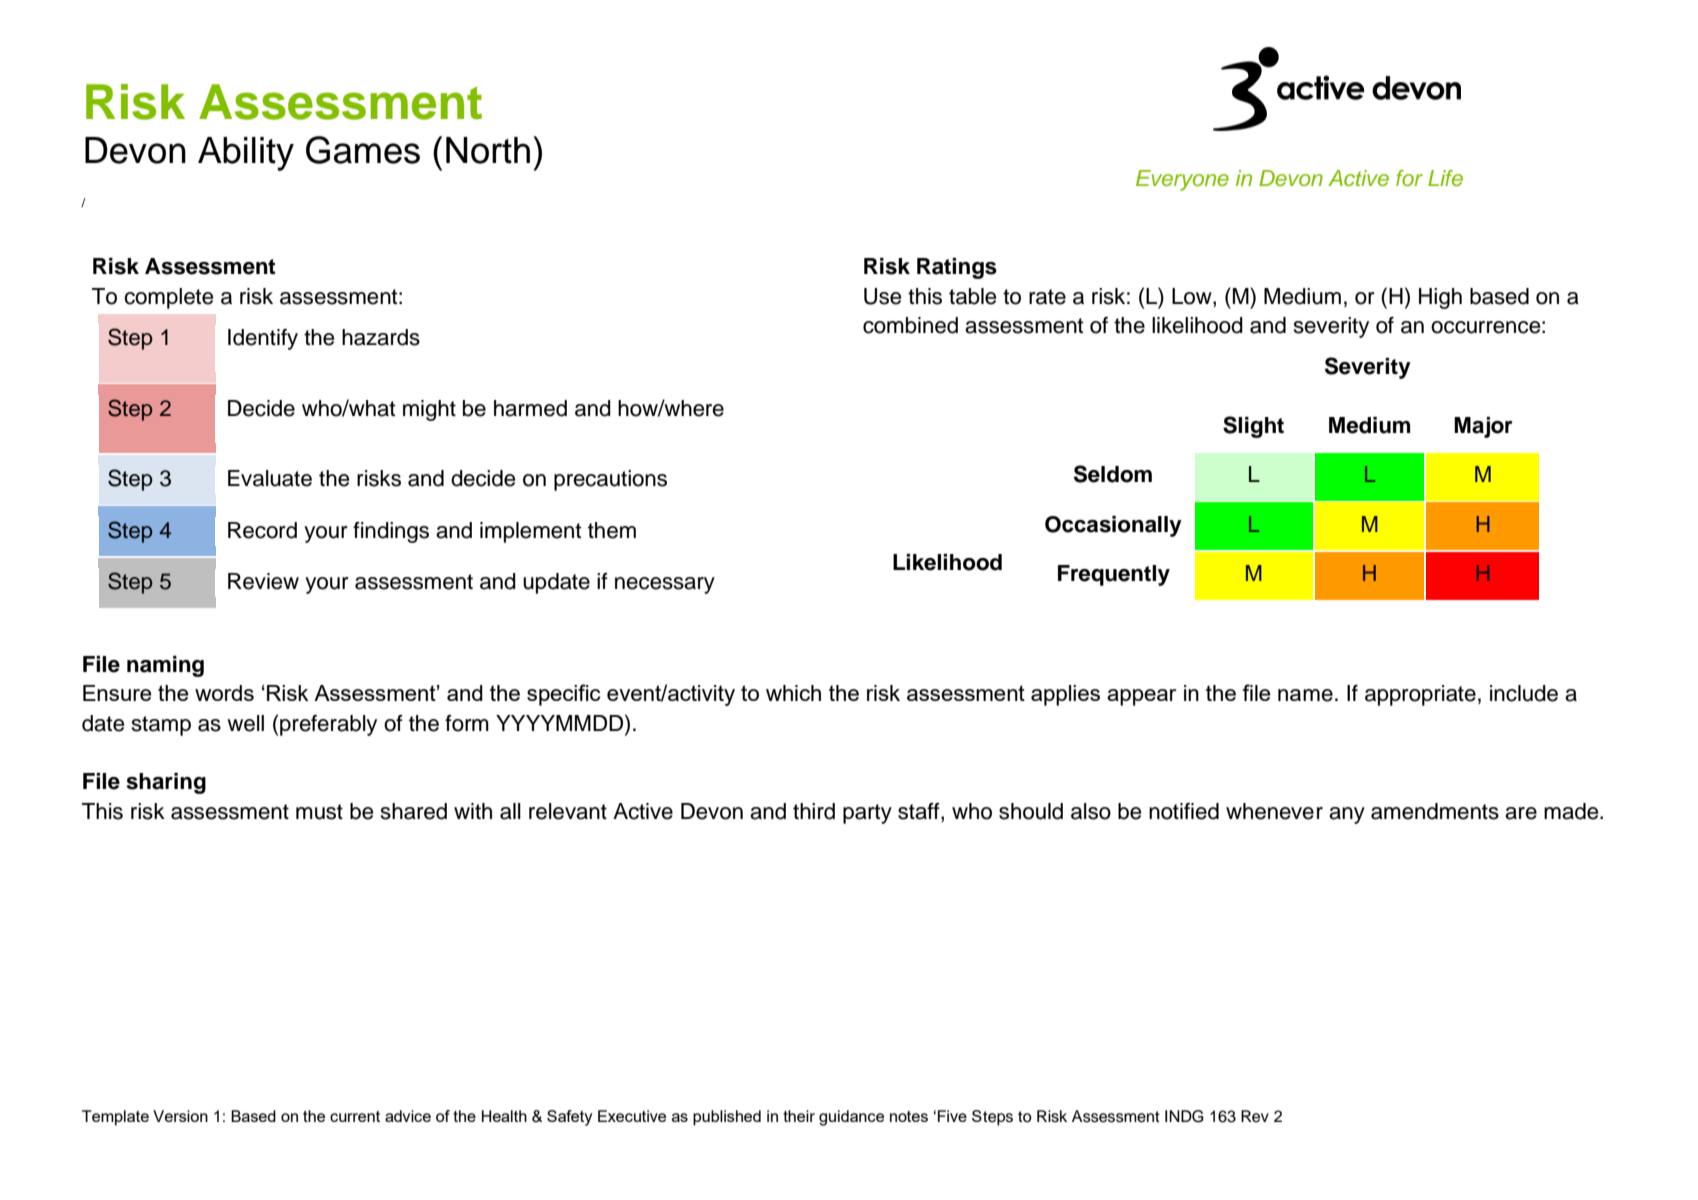  What do you see at coordinates (1440, 298) in the screenshot?
I see `High` at bounding box center [1440, 298].
